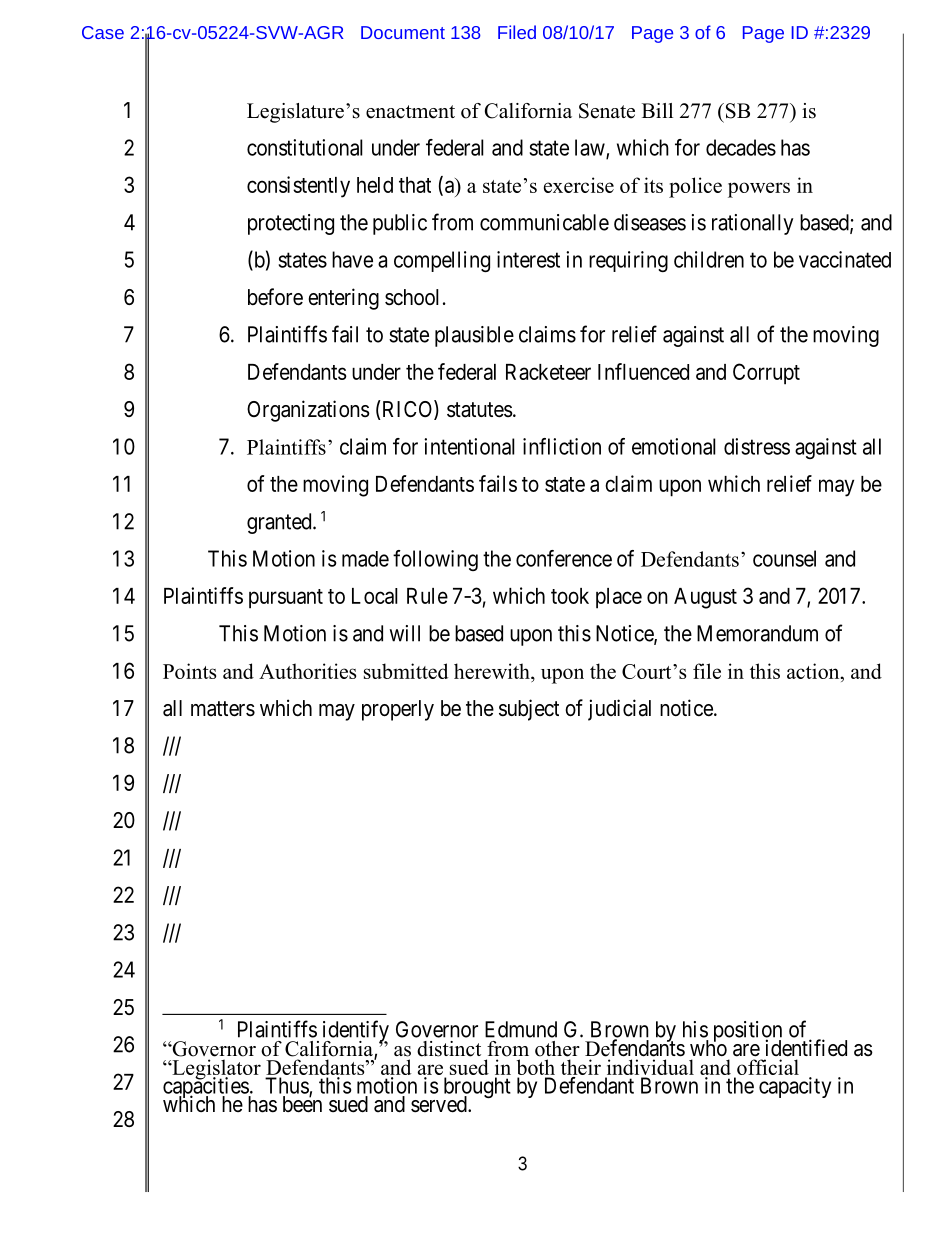 This document has height=1233, width=952. I want to click on statutes, so click(480, 410).
